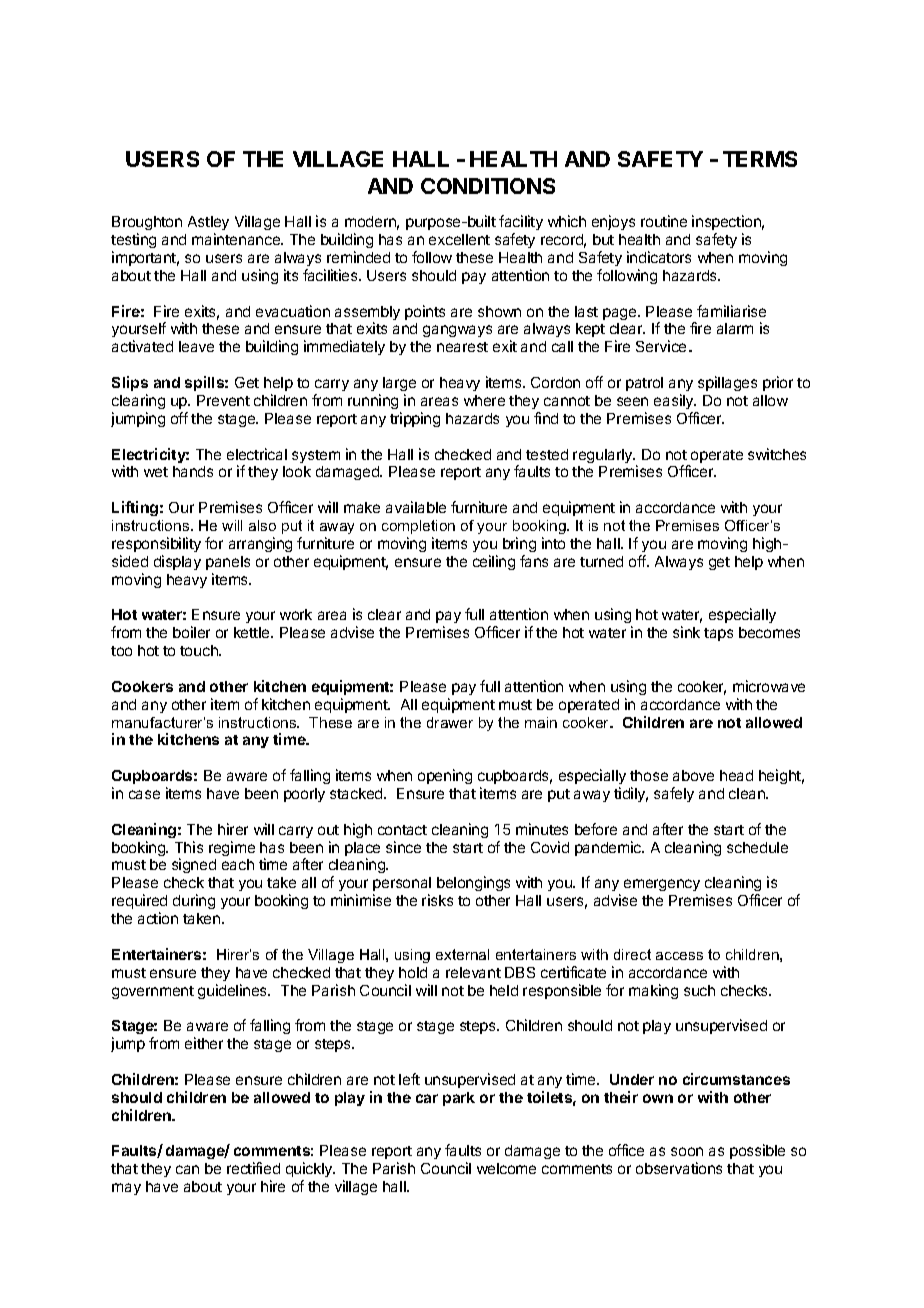 The height and width of the document is (1308, 924). I want to click on This, so click(189, 847).
